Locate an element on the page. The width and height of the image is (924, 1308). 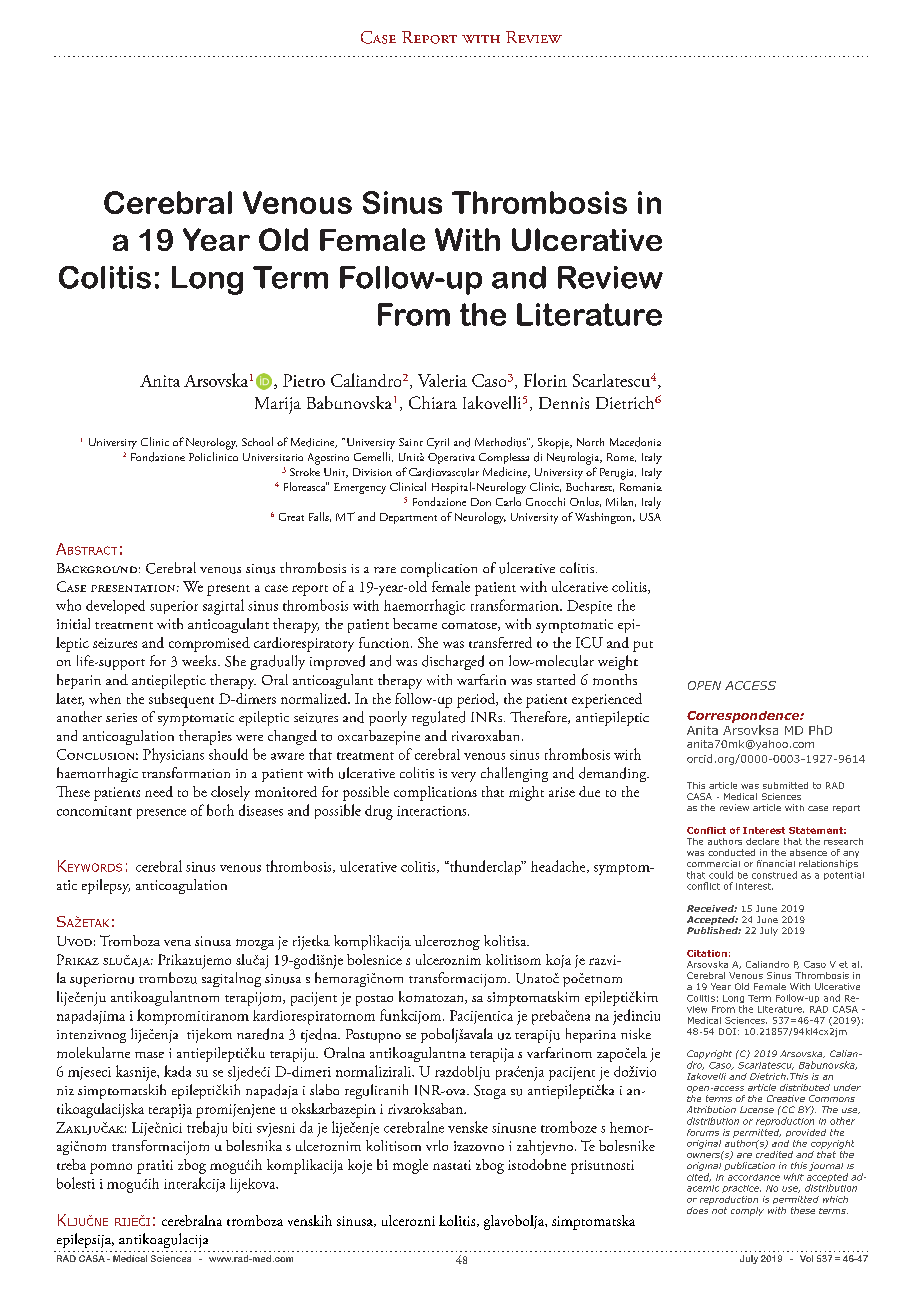
rare is located at coordinates (385, 570).
